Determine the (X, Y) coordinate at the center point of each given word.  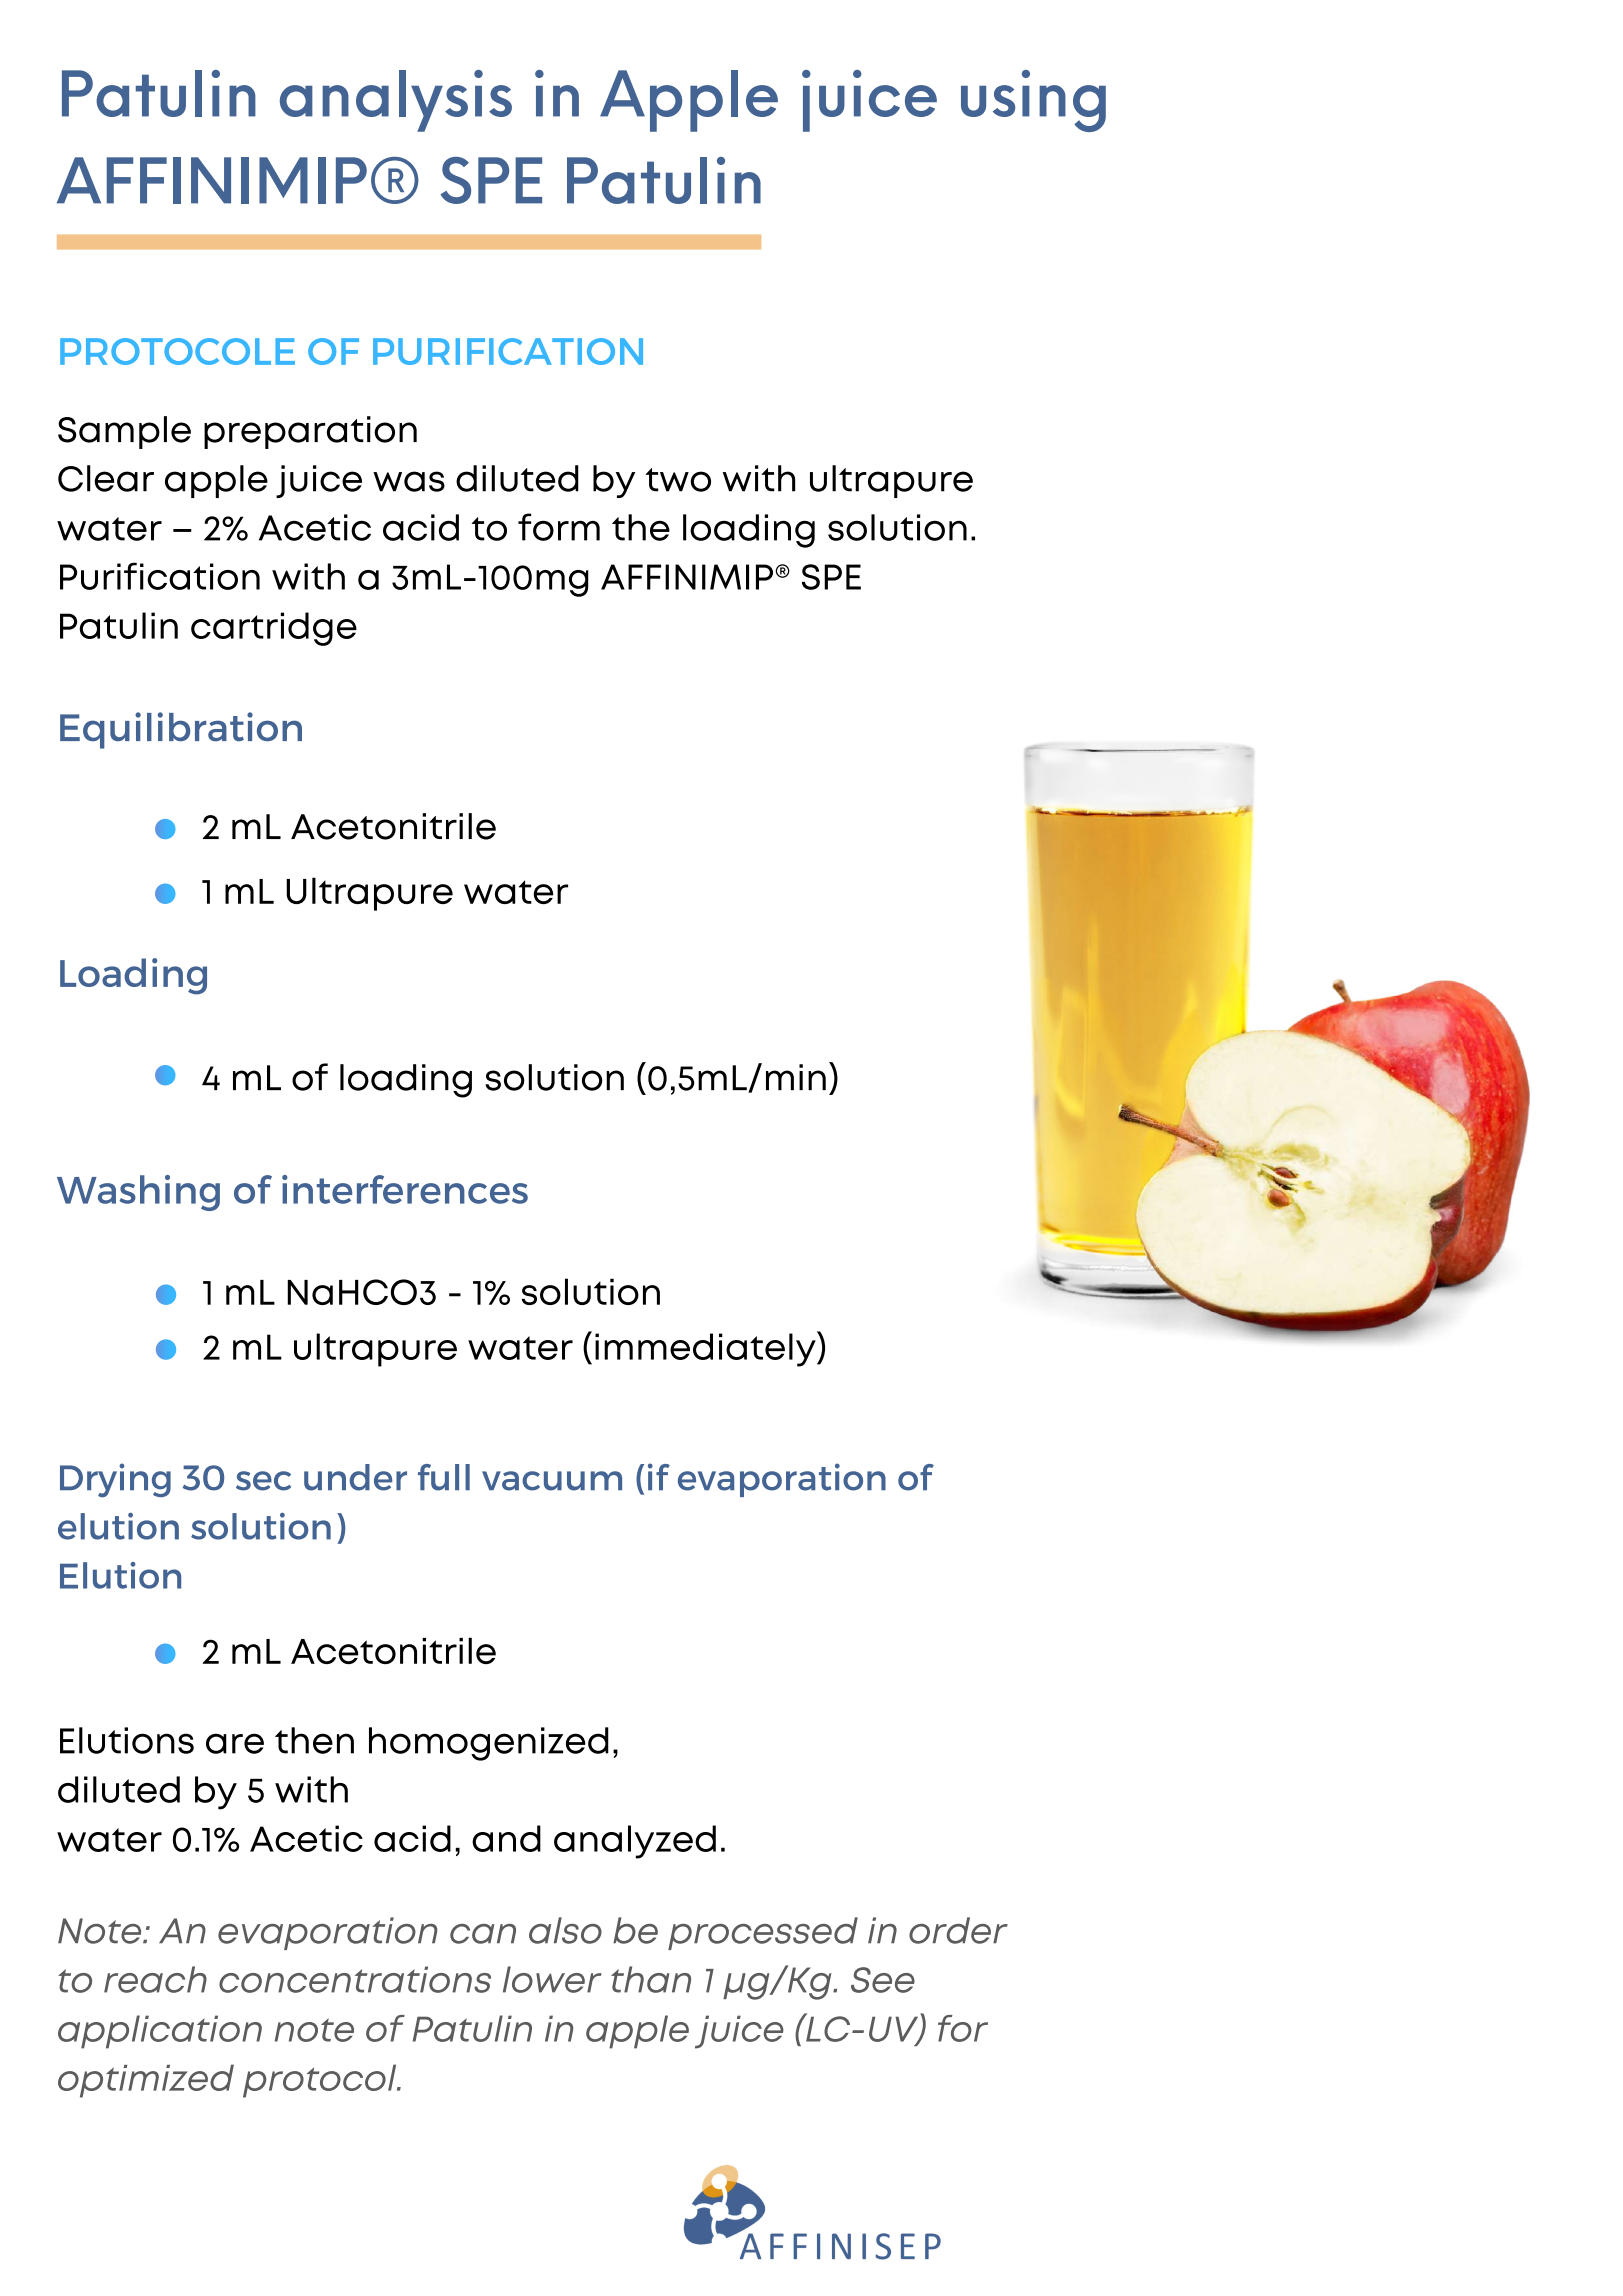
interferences (405, 1189)
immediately (706, 1349)
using (1033, 101)
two (678, 480)
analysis (396, 101)
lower (552, 1979)
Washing (138, 1193)
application (160, 2032)
